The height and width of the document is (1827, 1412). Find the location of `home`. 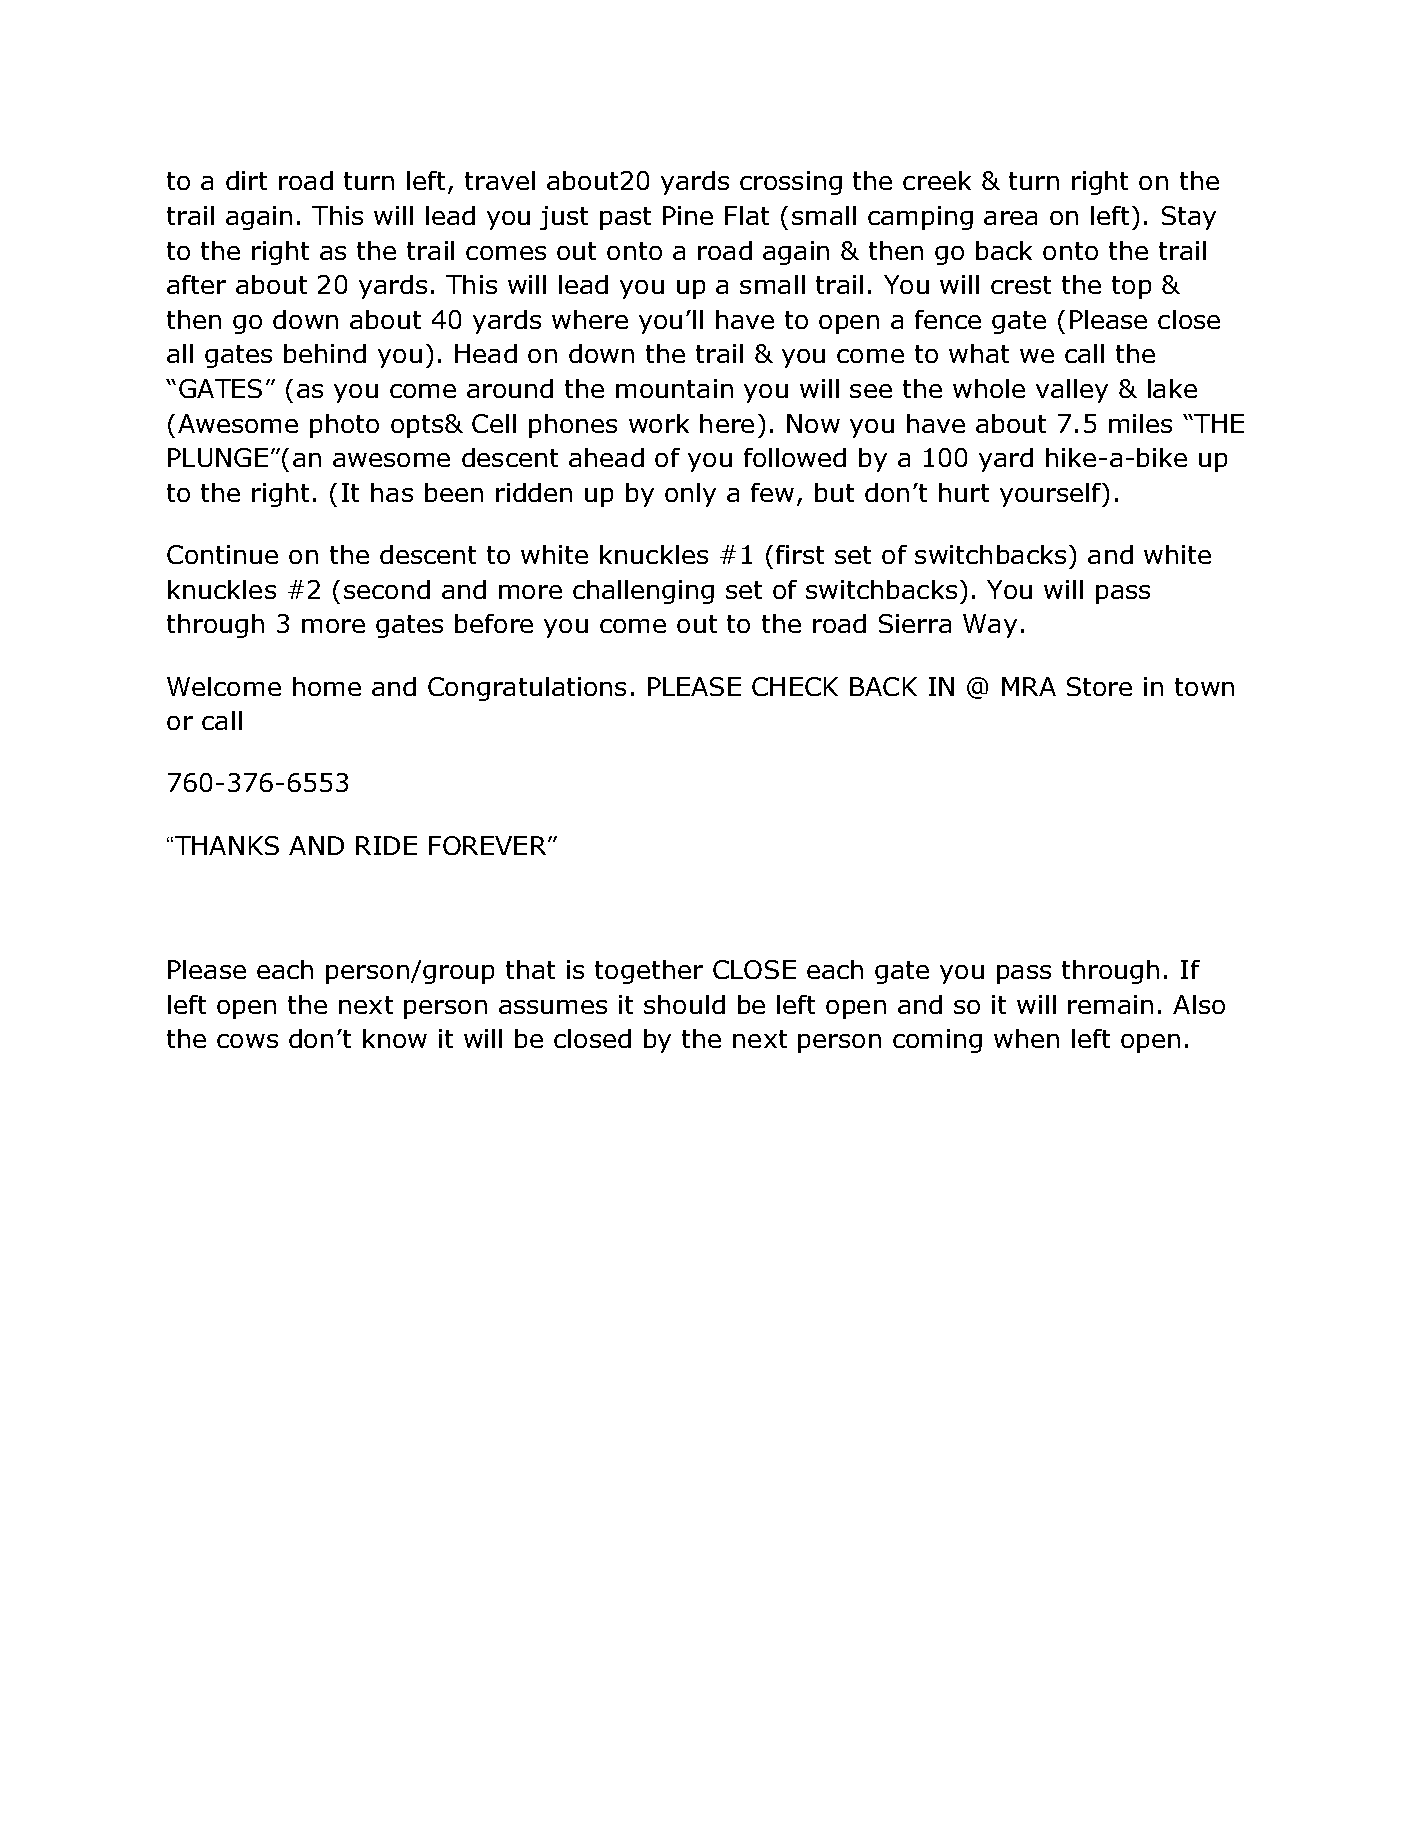

home is located at coordinates (327, 686).
